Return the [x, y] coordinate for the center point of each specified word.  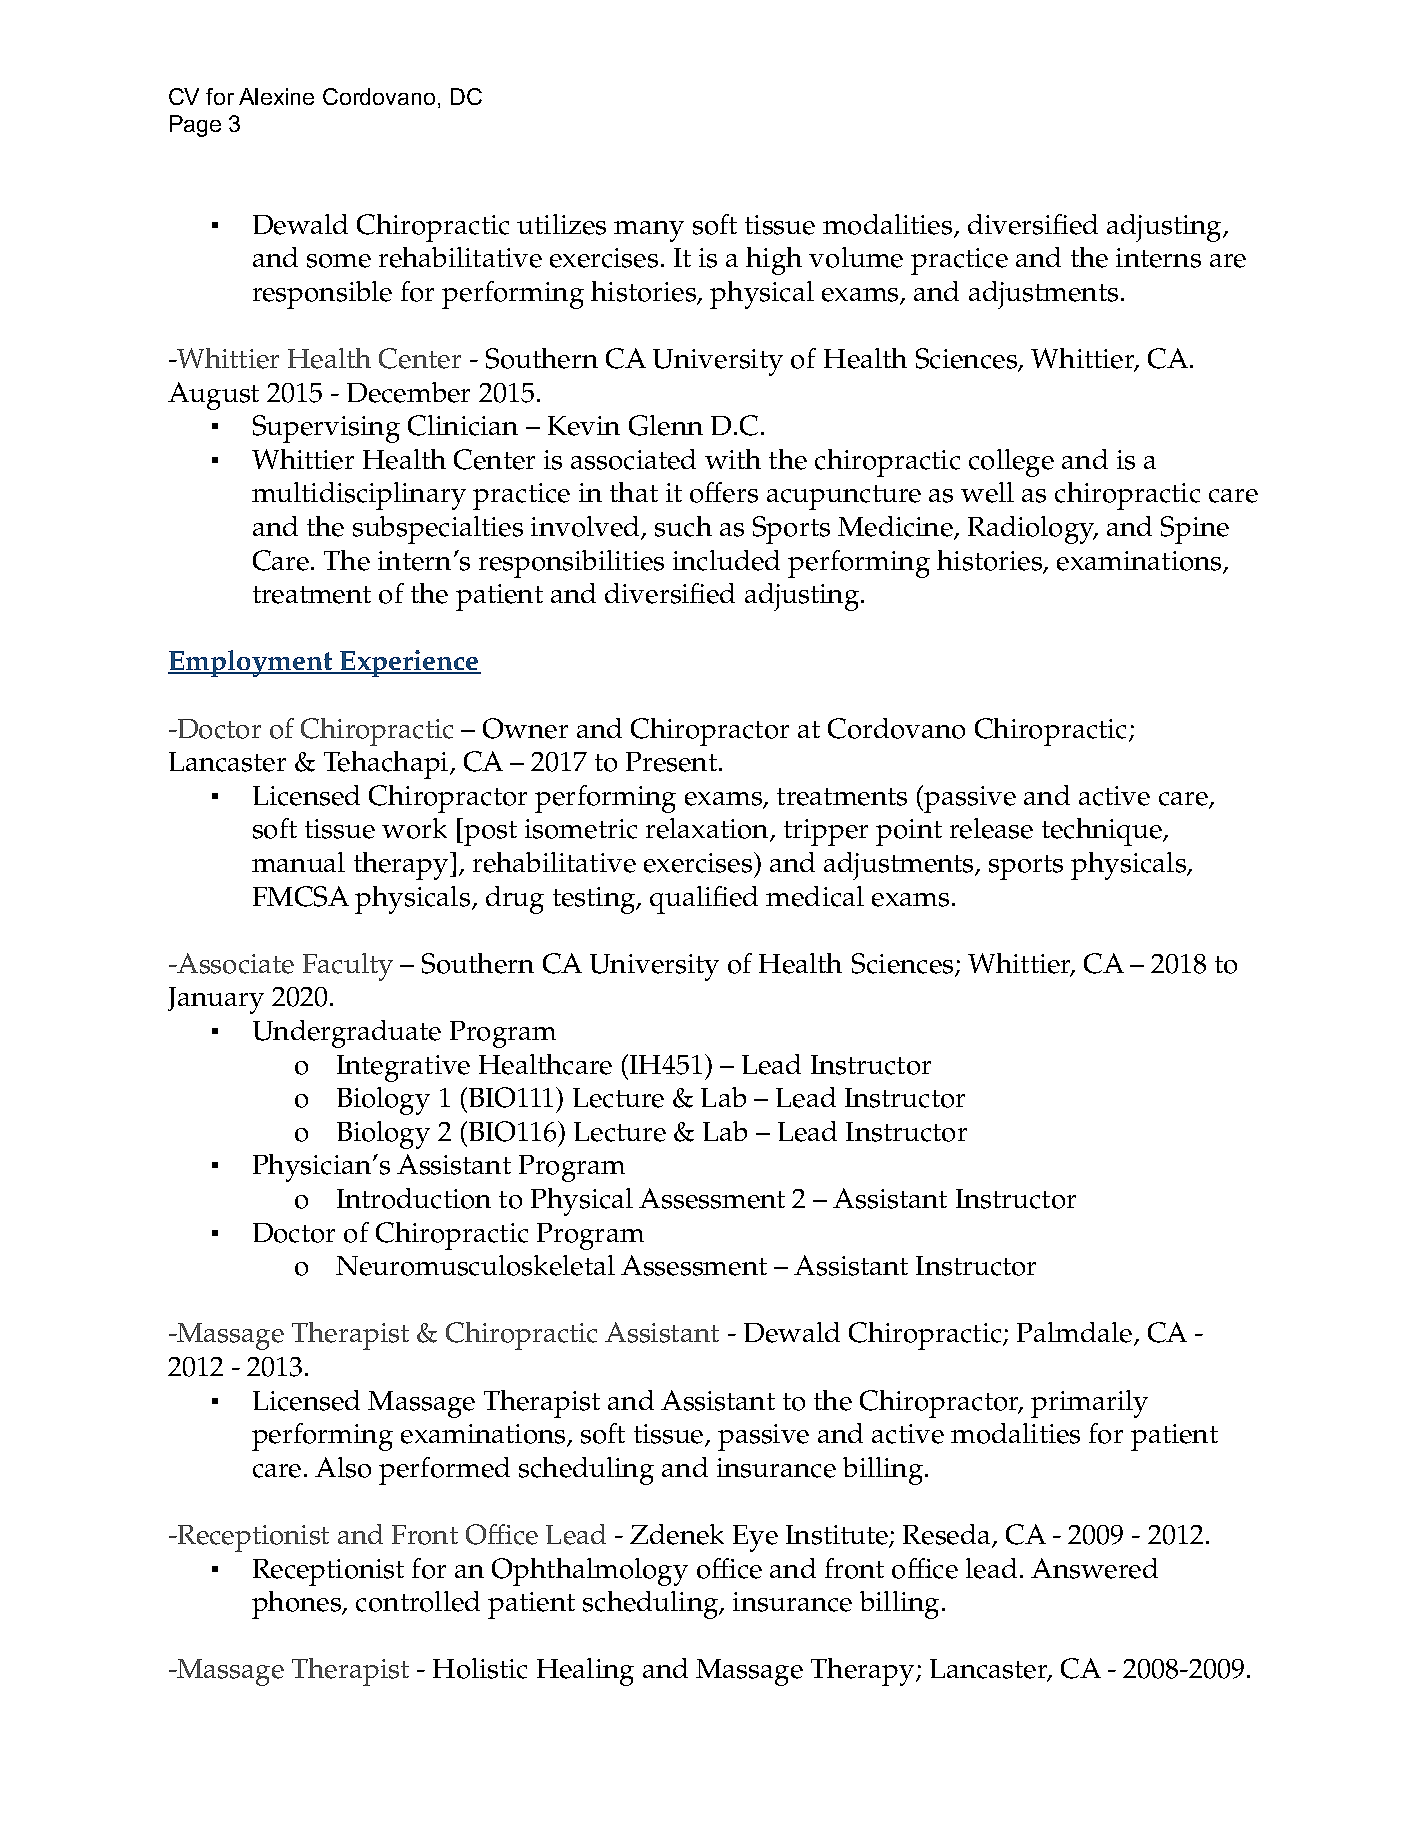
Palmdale [1076, 1334]
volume [856, 257]
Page [195, 126]
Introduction [414, 1198]
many [649, 231]
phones [298, 1605]
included [726, 560]
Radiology [1033, 530]
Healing [585, 1672]
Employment [251, 663]
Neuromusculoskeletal [475, 1265]
